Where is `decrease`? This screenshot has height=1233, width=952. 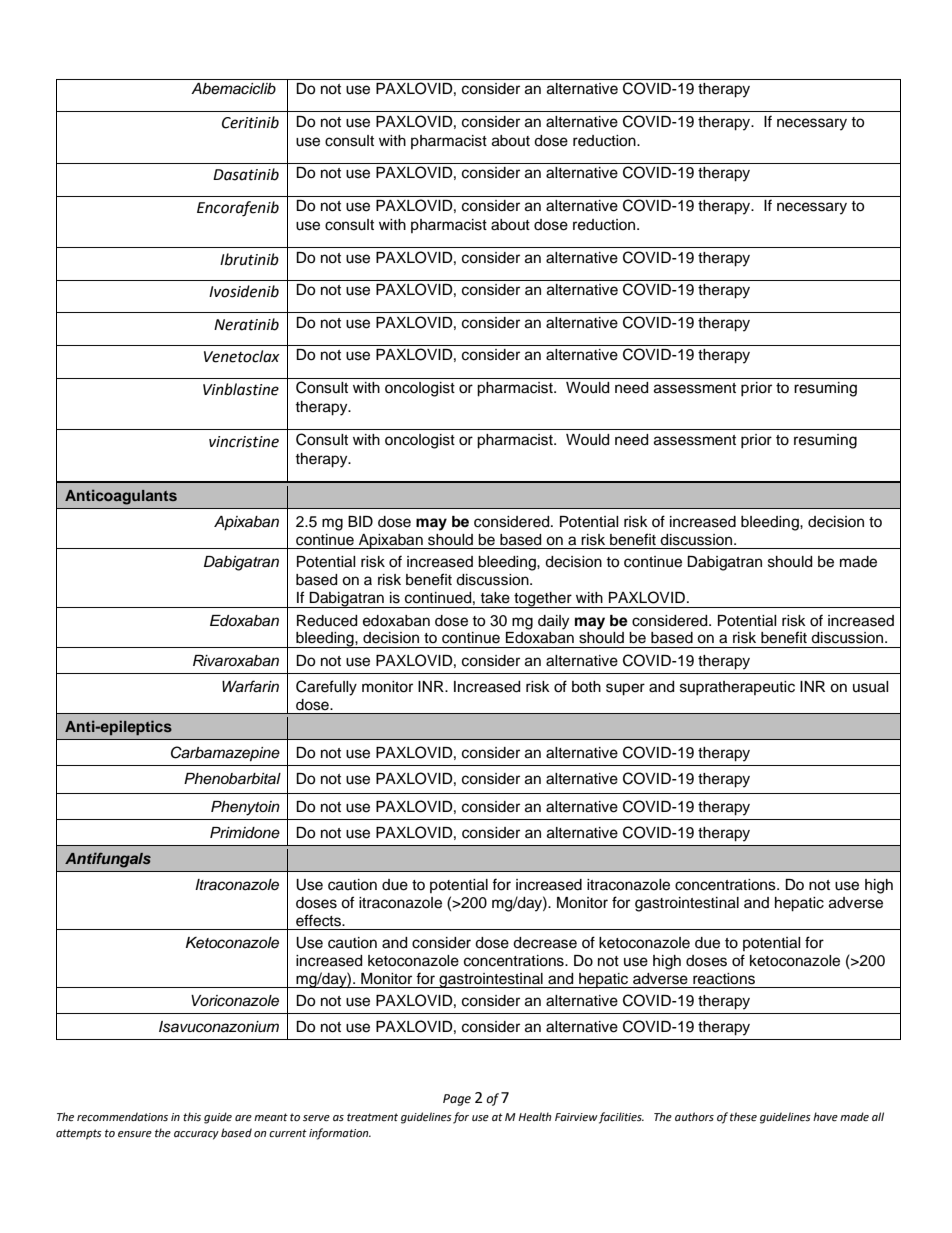 decrease is located at coordinates (545, 943).
